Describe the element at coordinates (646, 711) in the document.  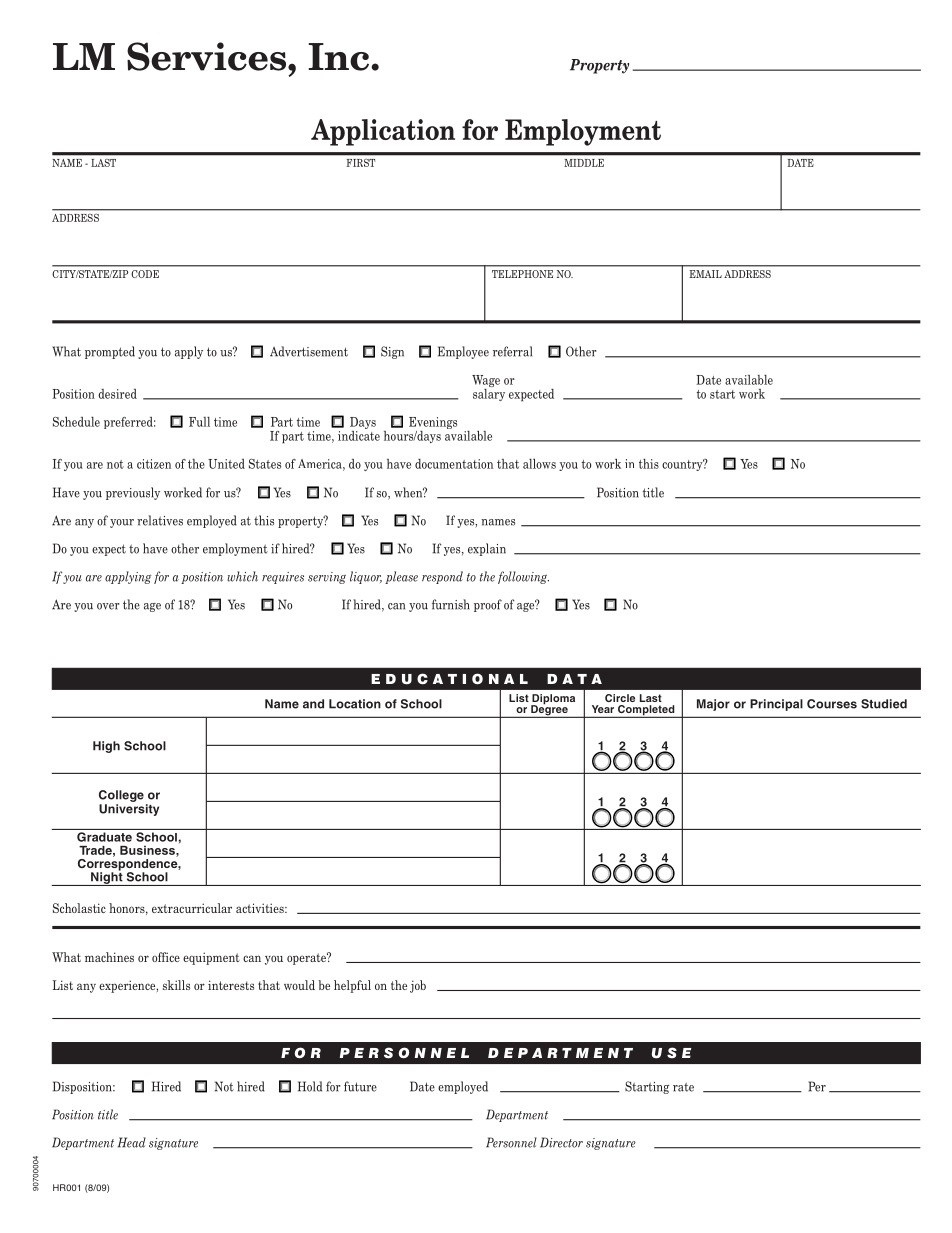
I see `Completed` at that location.
